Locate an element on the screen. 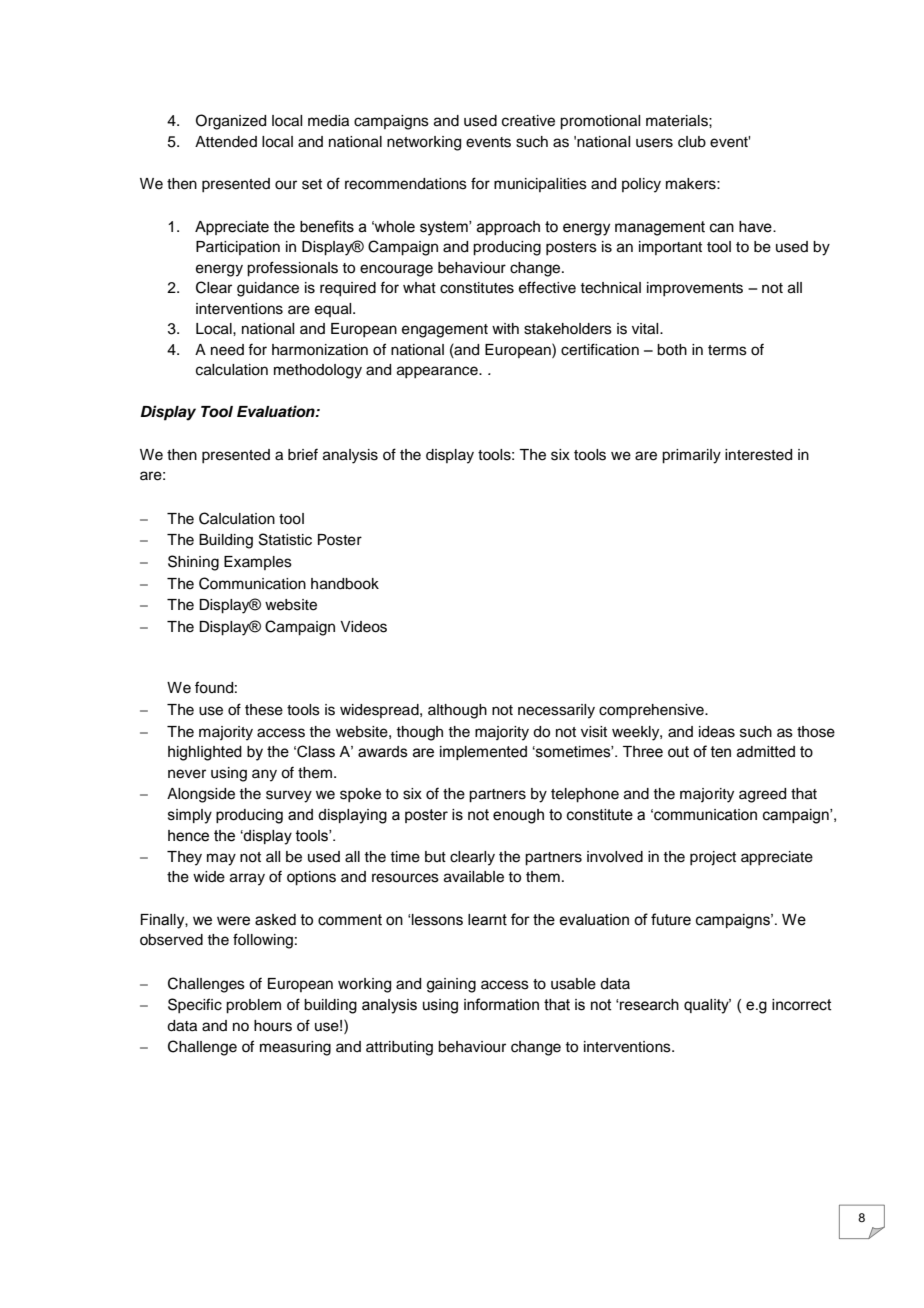  problem is located at coordinates (253, 1006).
